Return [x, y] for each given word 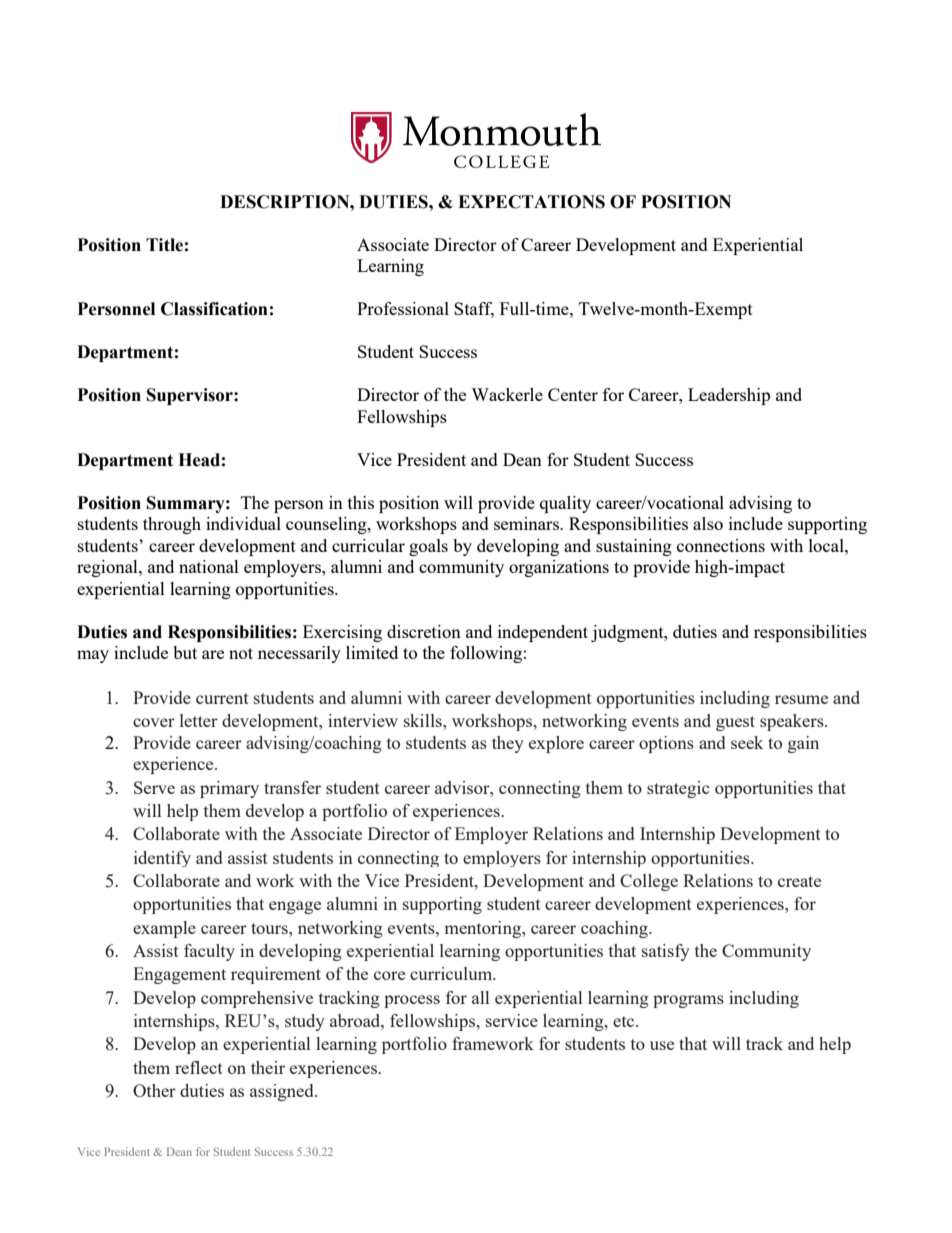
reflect [199, 1067]
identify [162, 859]
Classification [214, 309]
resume [801, 699]
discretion [424, 631]
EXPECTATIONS [531, 202]
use [662, 1045]
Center [573, 394]
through [172, 525]
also [708, 523]
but [185, 652]
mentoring [483, 929]
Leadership [729, 396]
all [480, 997]
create [799, 881]
